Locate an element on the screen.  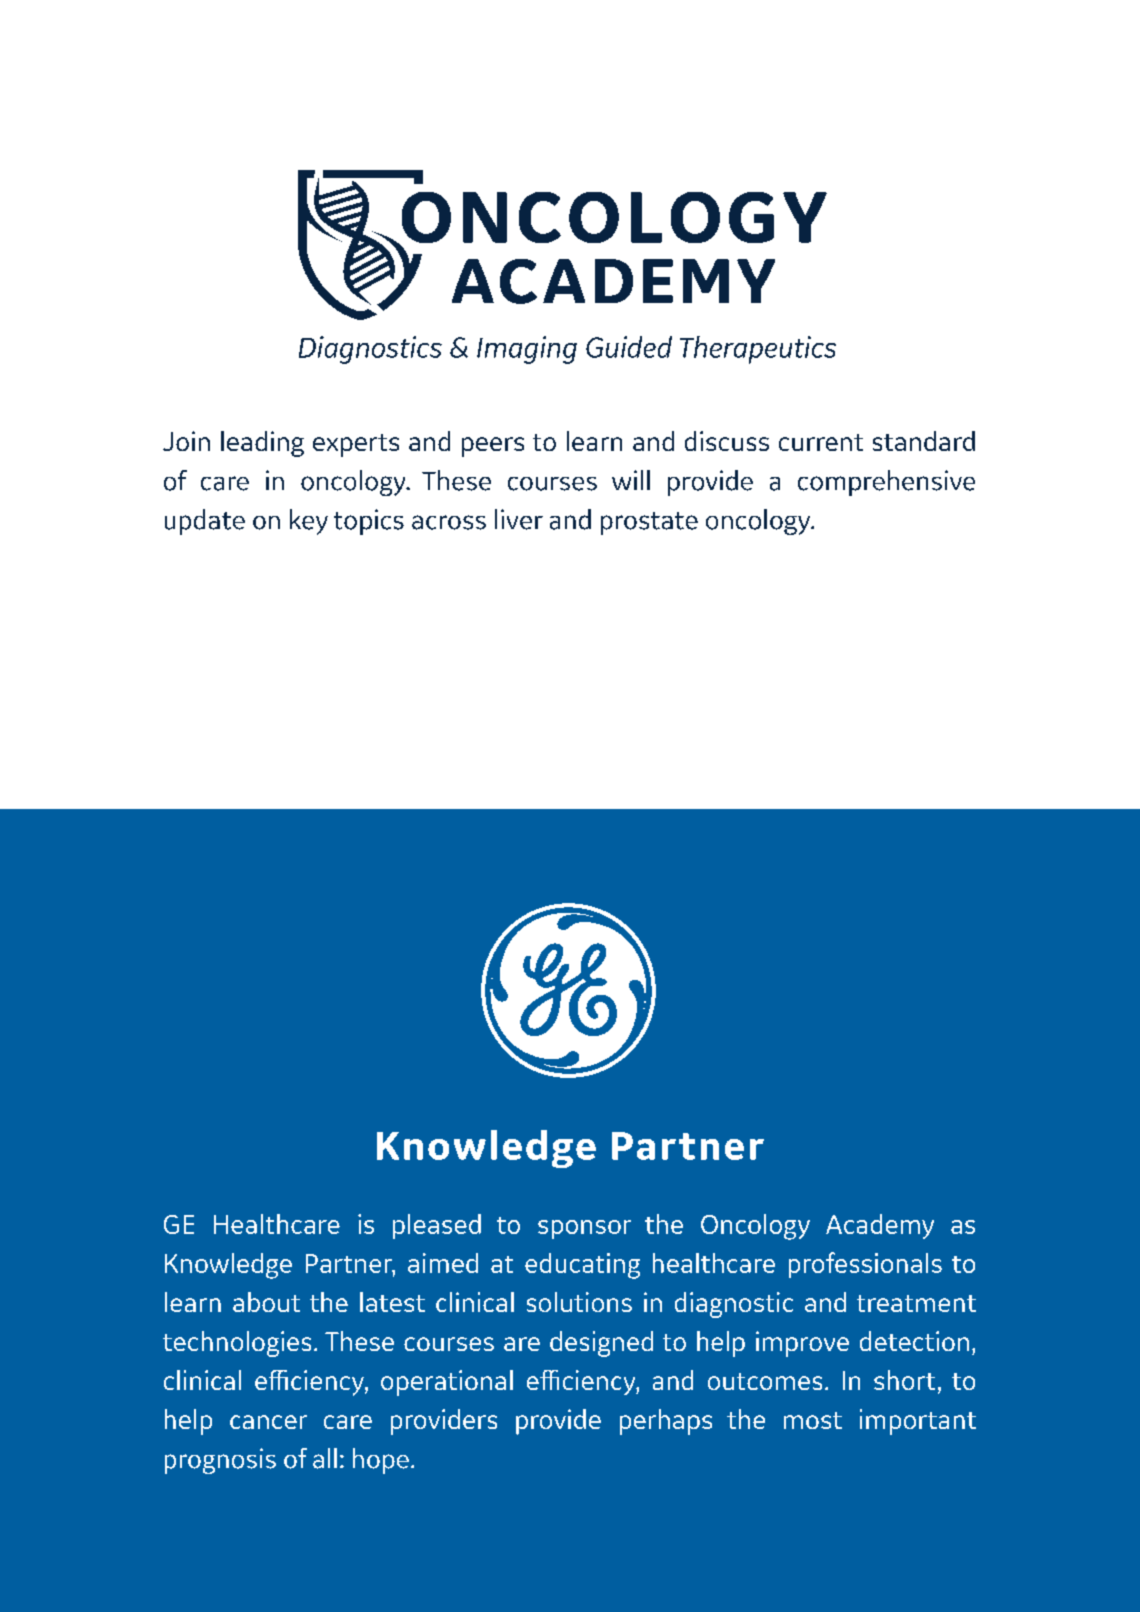
educating is located at coordinates (582, 1266).
